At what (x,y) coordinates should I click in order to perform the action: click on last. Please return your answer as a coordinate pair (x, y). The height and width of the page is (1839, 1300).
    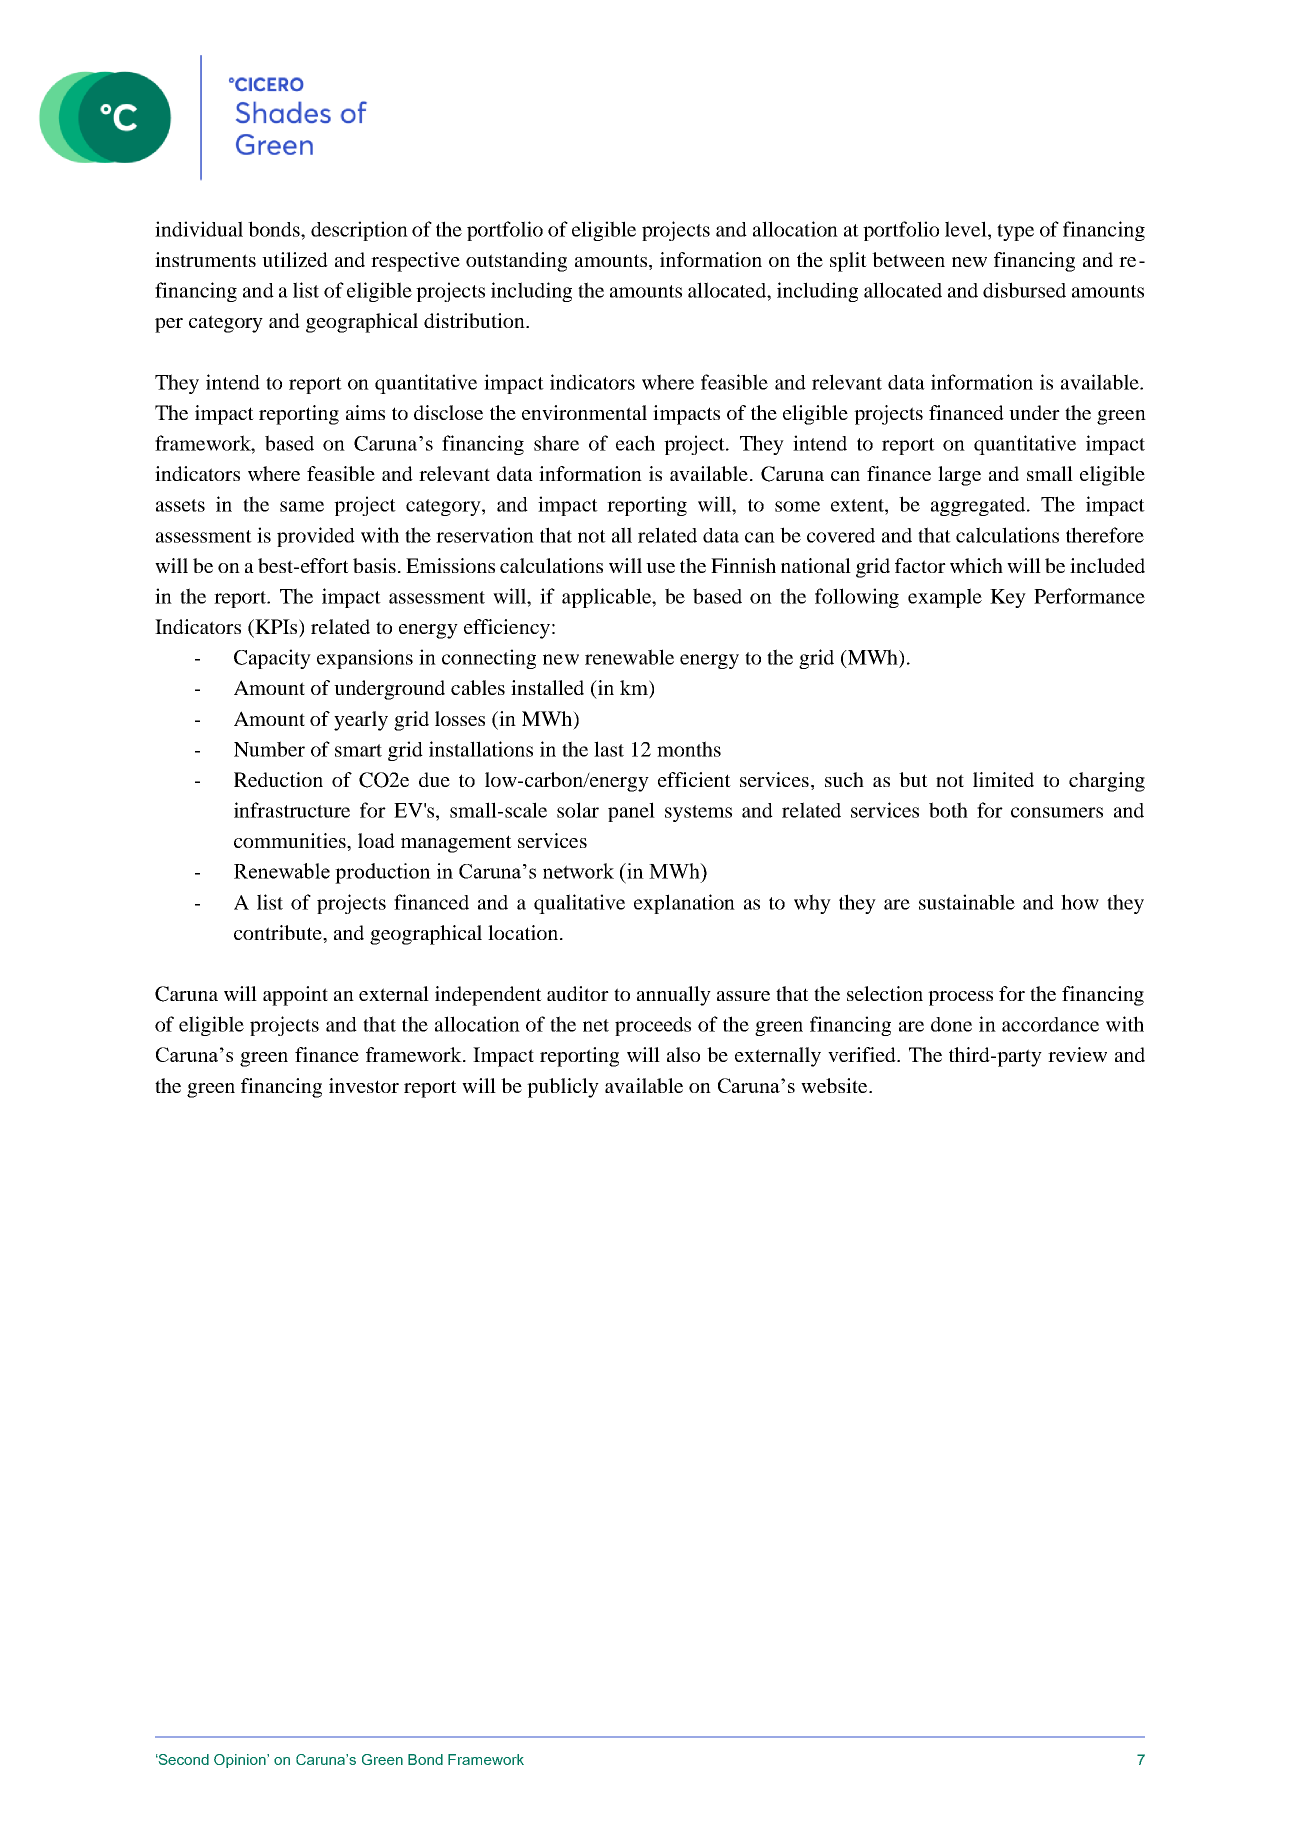
    Looking at the image, I should click on (609, 749).
